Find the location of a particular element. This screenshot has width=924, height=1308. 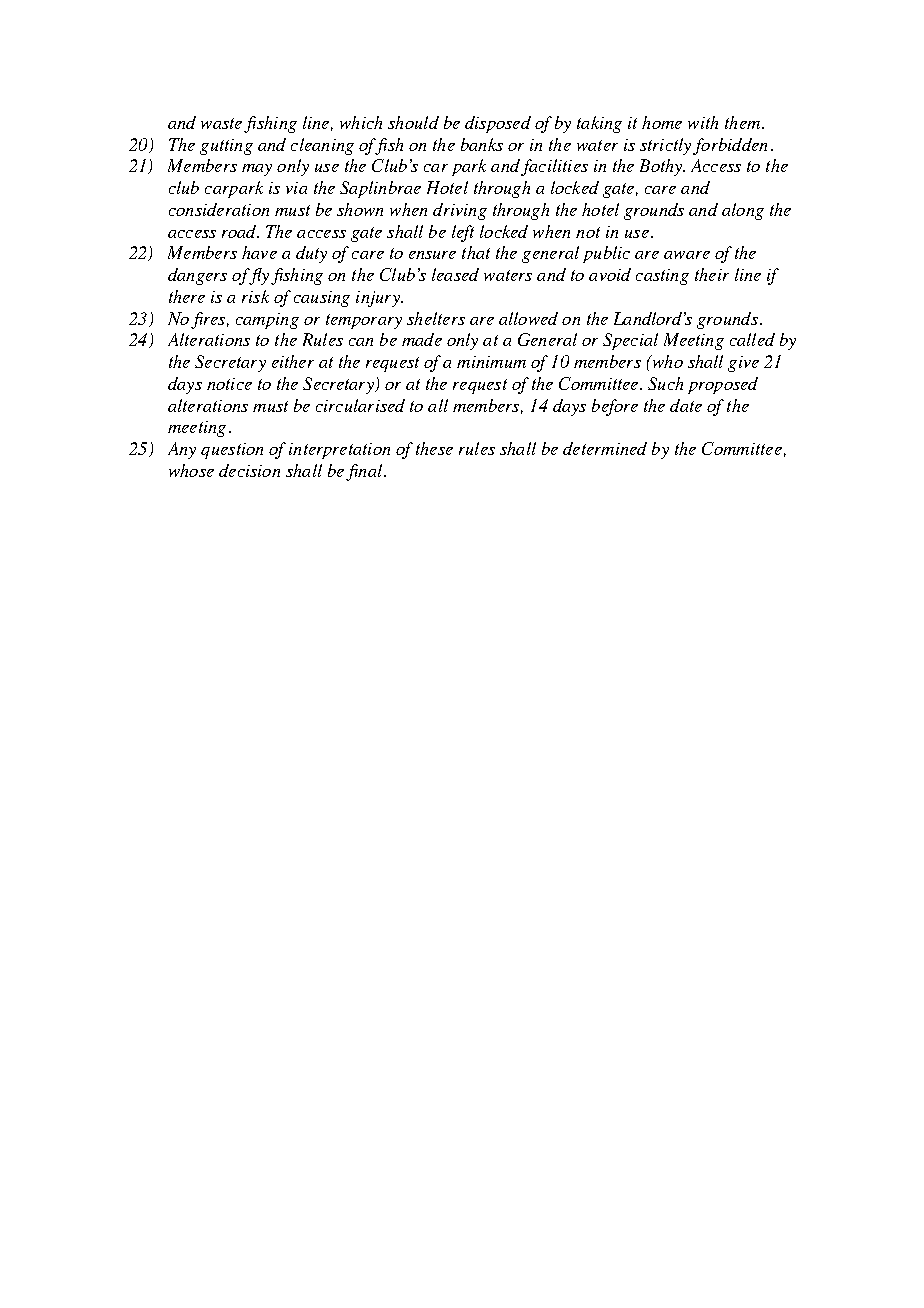

waste is located at coordinates (221, 123).
